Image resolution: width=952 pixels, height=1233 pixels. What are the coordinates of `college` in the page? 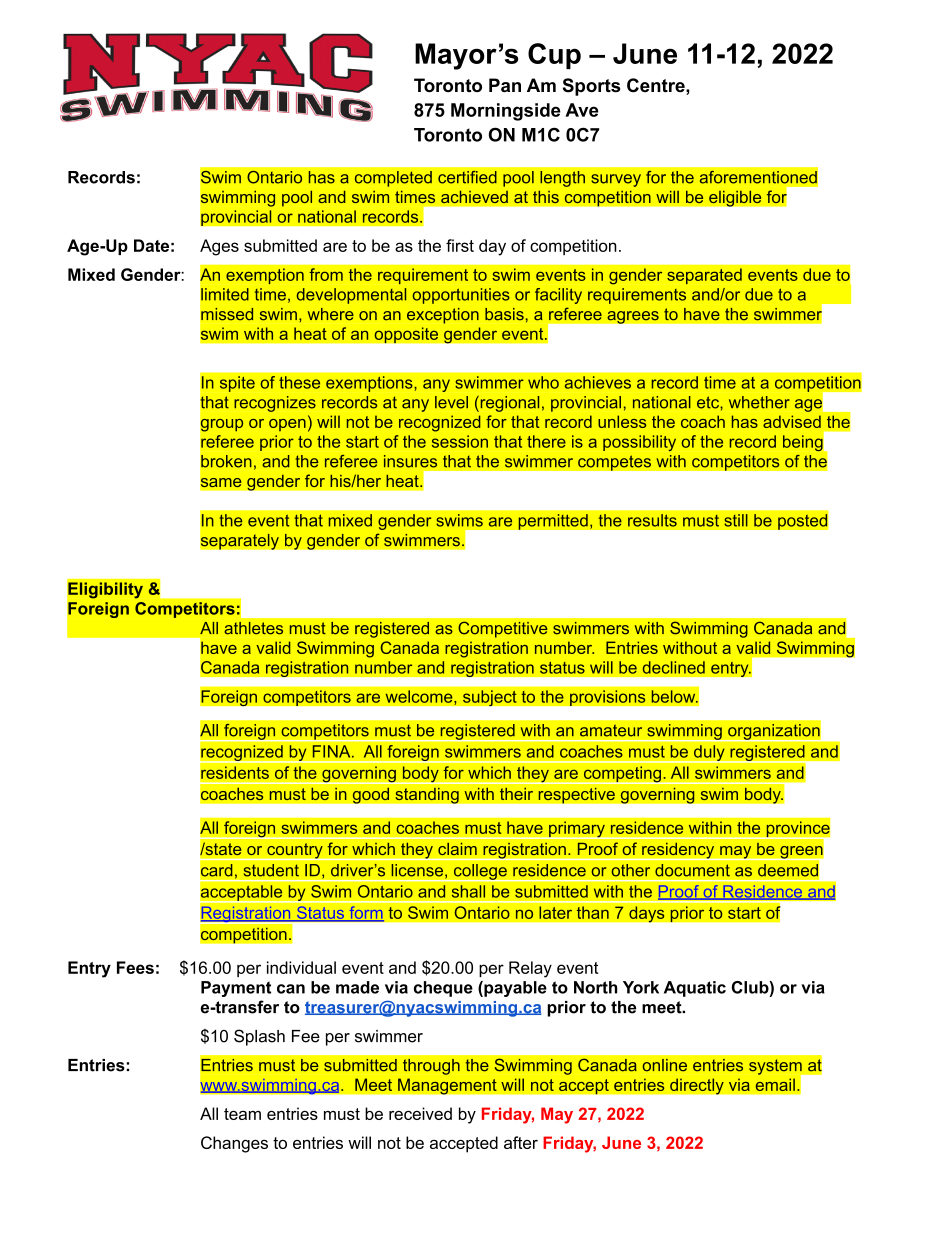 It's located at (480, 872).
